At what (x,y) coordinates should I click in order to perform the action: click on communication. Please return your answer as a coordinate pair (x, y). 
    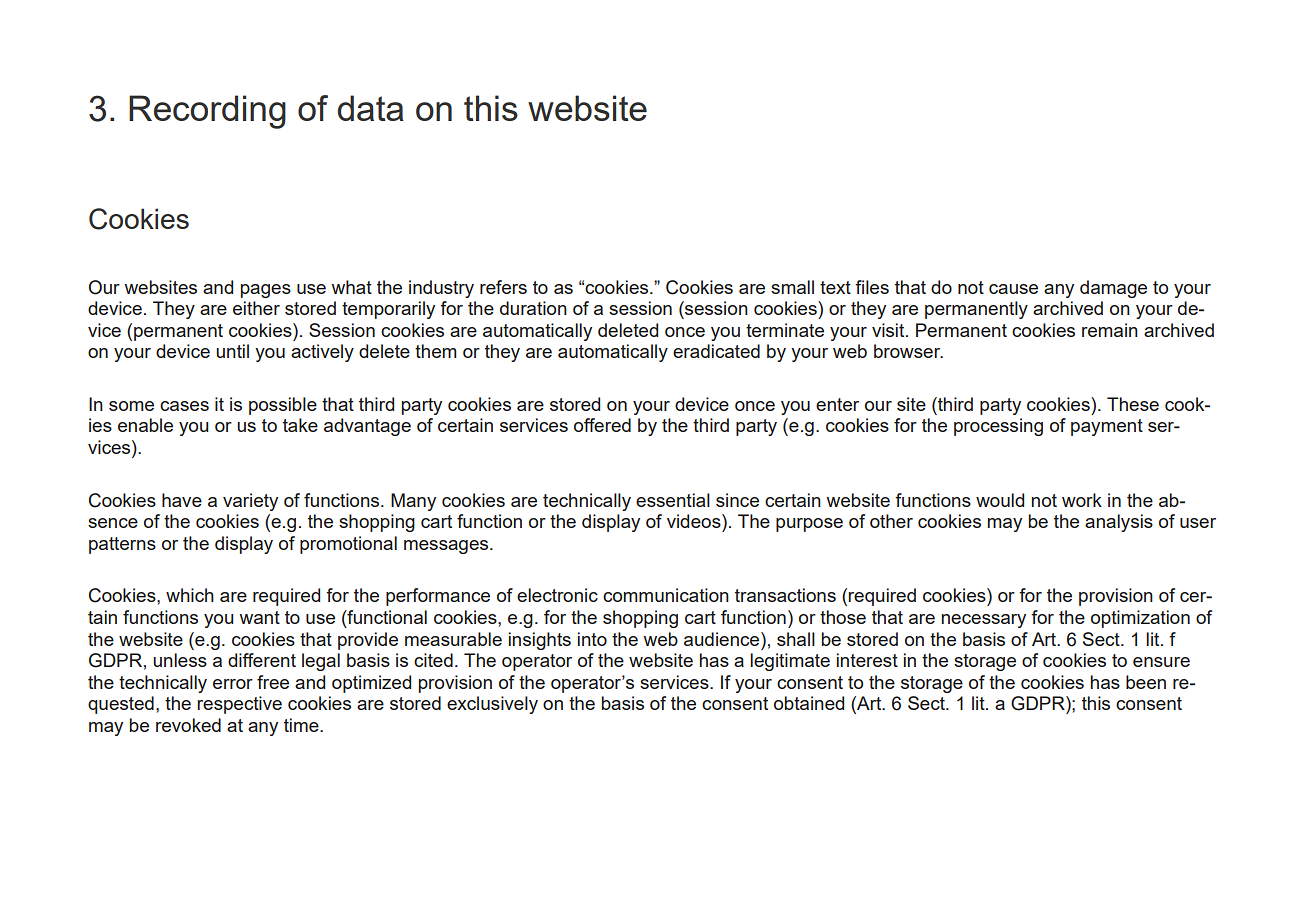
    Looking at the image, I should click on (666, 595).
